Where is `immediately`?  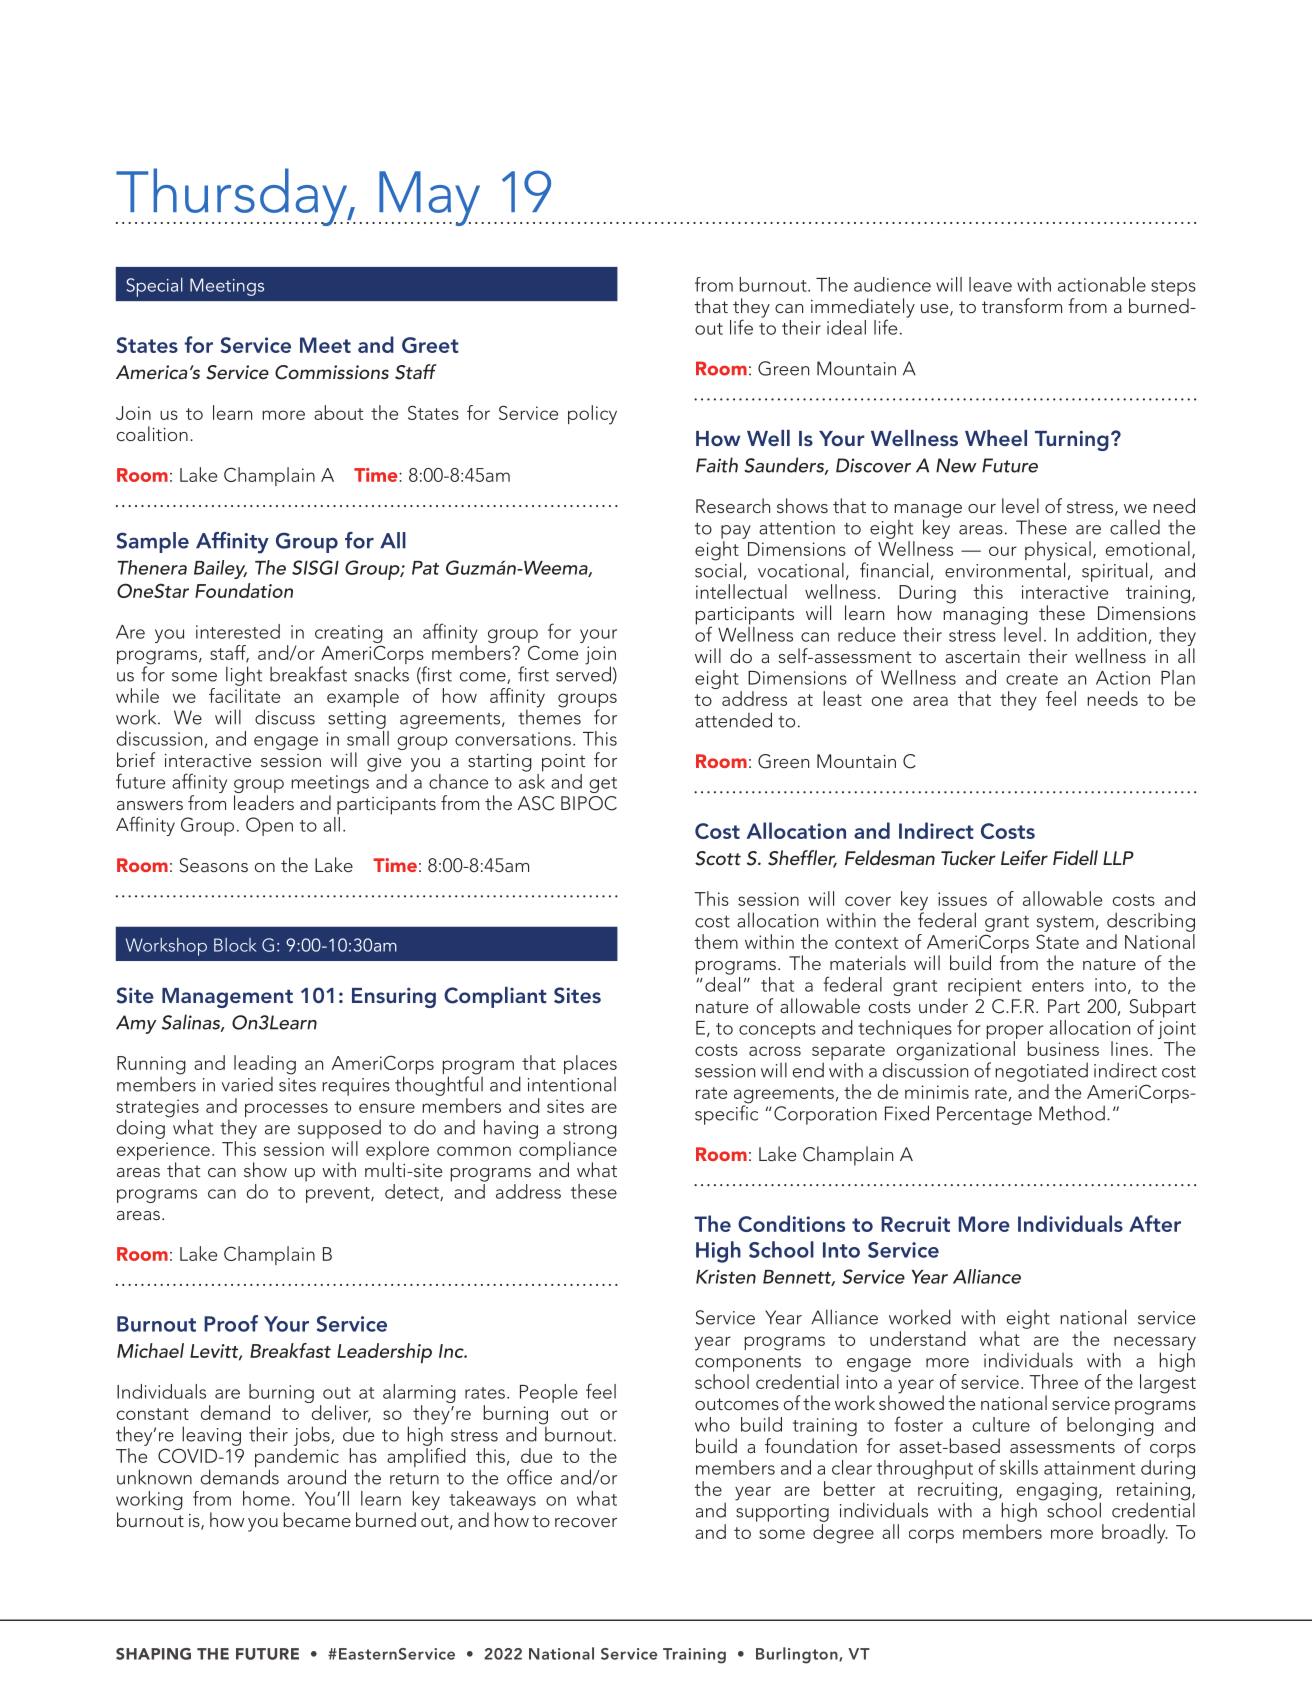 immediately is located at coordinates (863, 309).
